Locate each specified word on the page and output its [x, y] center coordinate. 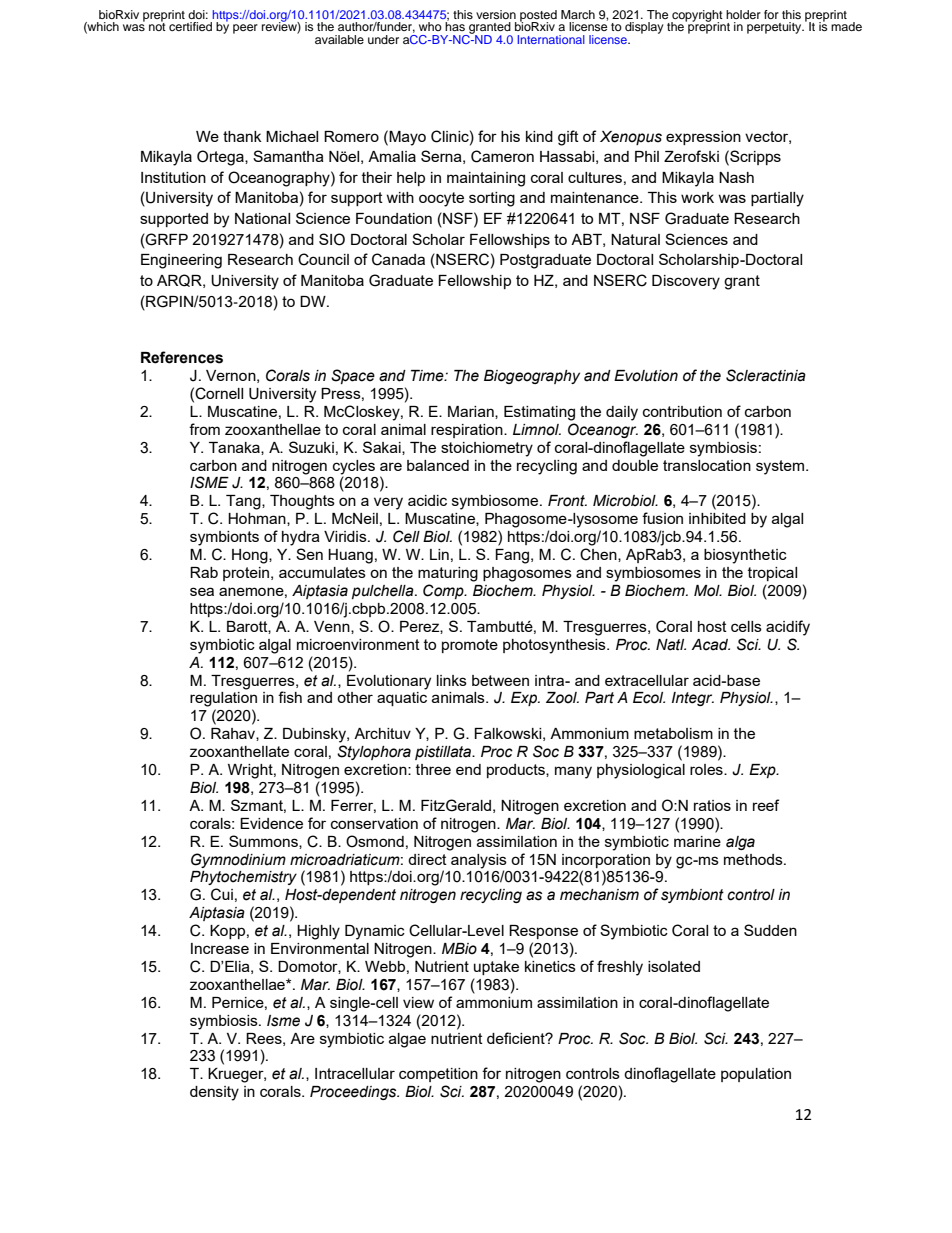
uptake [496, 968]
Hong [251, 556]
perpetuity [775, 28]
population [756, 1075]
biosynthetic [745, 556]
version [496, 14]
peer [245, 29]
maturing [448, 574]
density [214, 1093]
